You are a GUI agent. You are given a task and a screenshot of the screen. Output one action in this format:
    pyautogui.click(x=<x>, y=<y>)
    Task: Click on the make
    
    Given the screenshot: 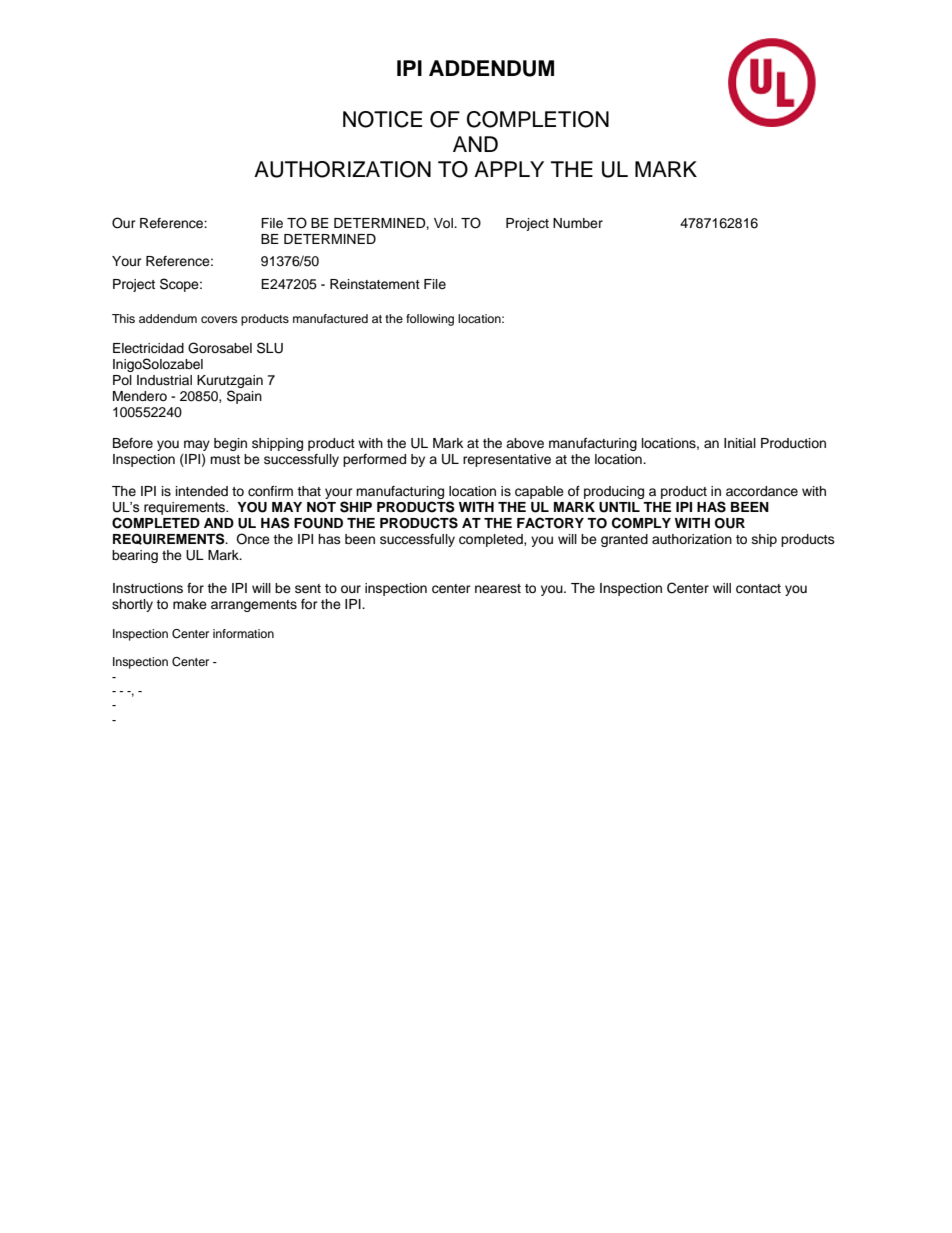 What is the action you would take?
    pyautogui.click(x=190, y=604)
